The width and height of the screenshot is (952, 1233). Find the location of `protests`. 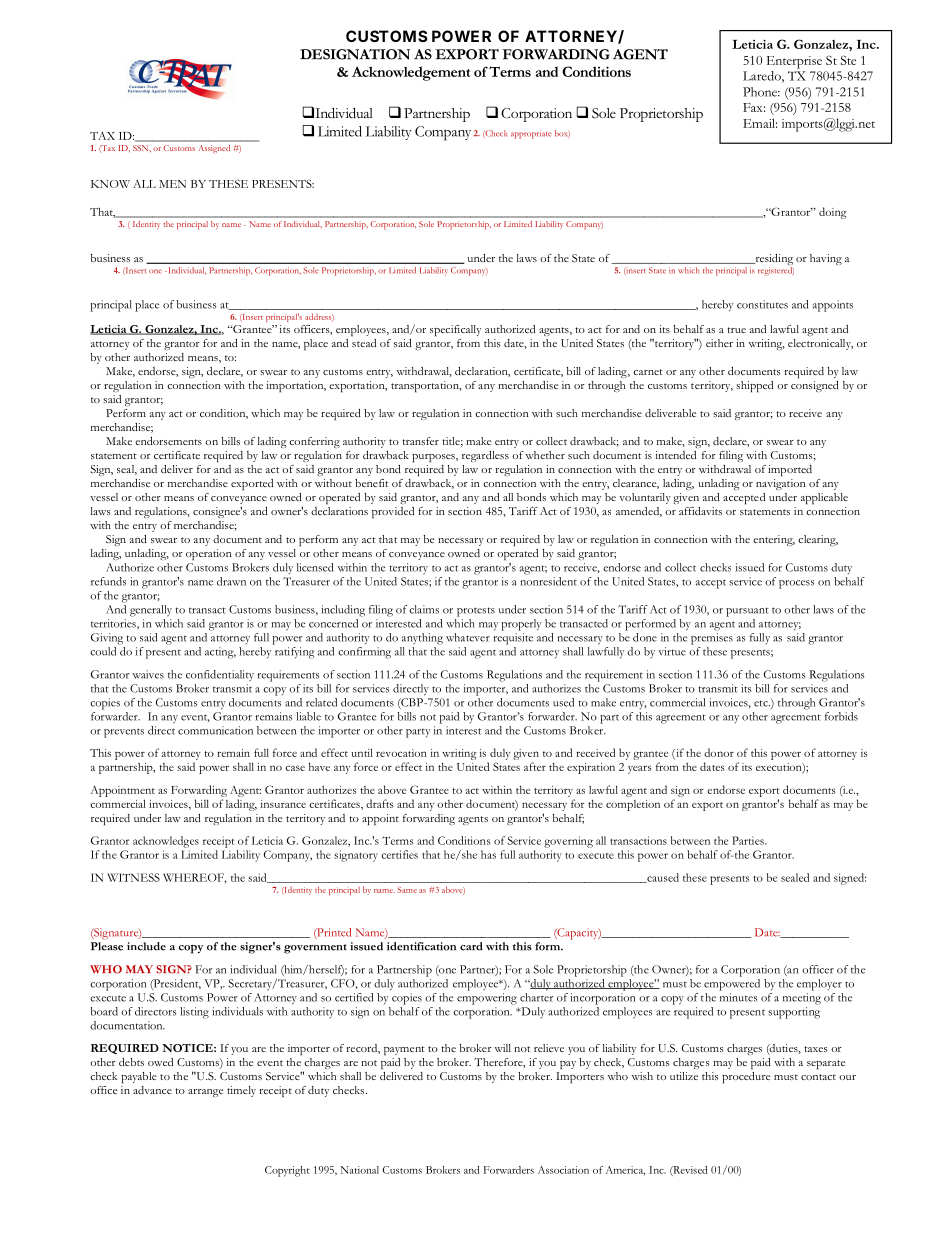

protests is located at coordinates (476, 612).
